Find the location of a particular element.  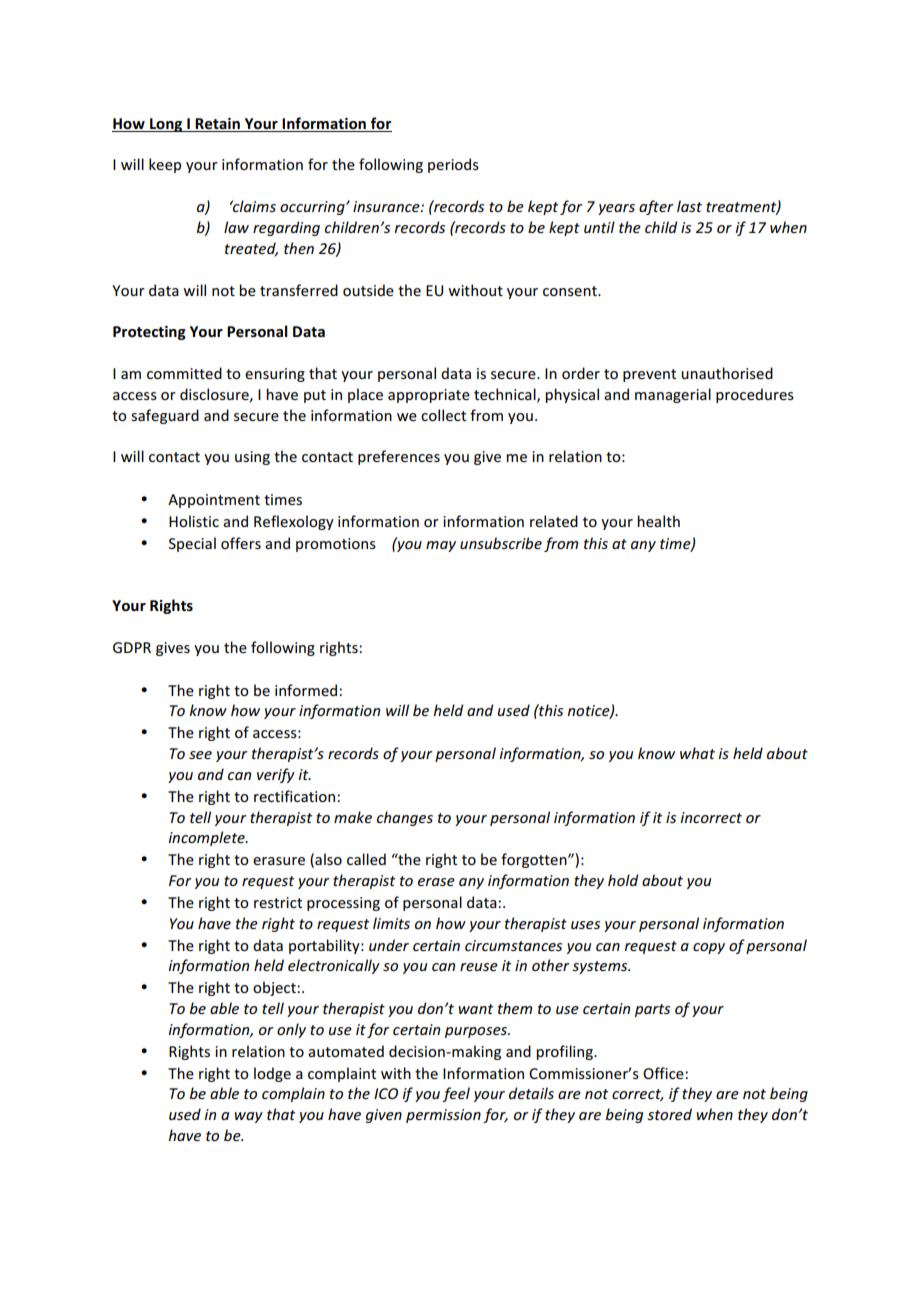

changes is located at coordinates (405, 818).
